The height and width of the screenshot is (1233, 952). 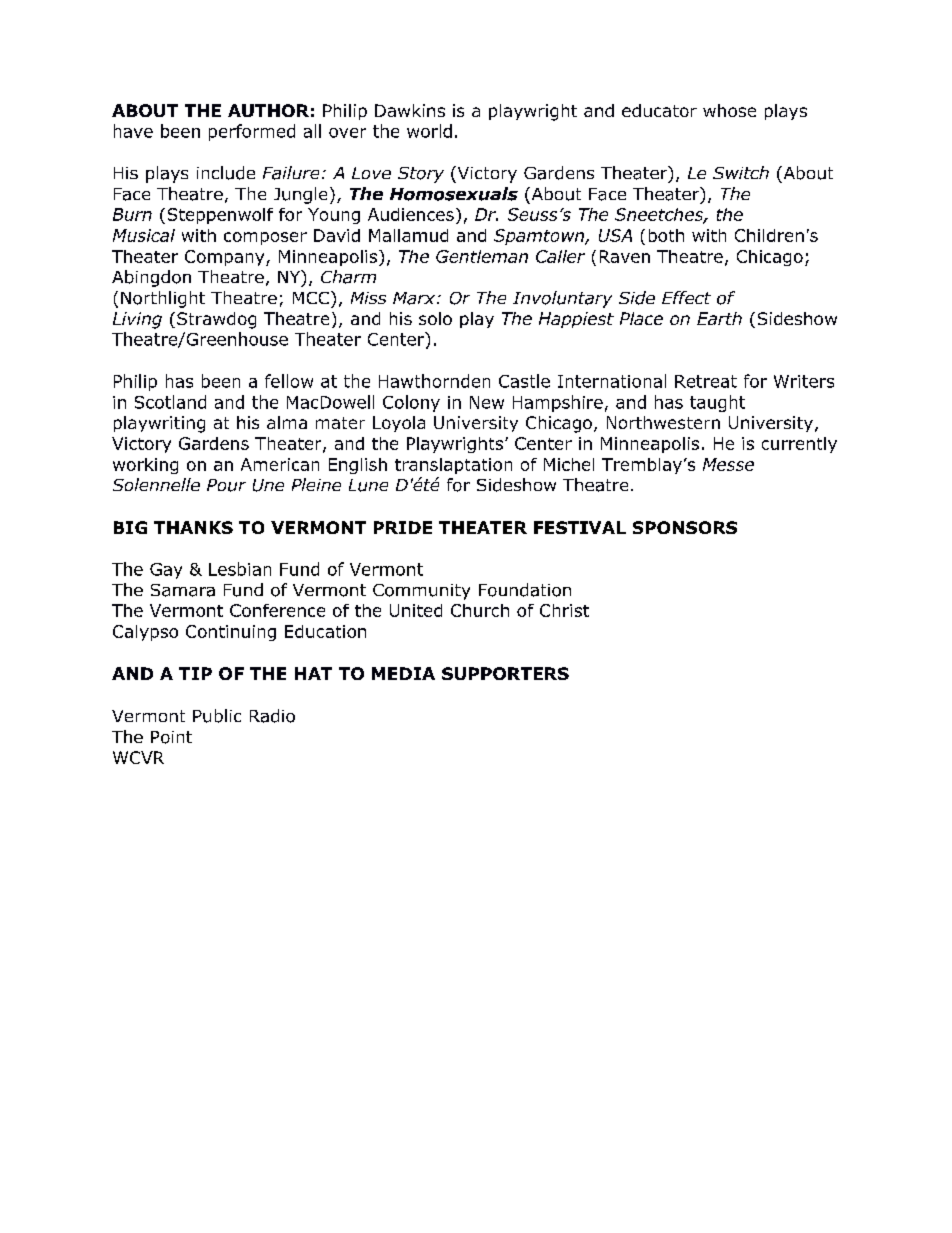 What do you see at coordinates (429, 131) in the screenshot?
I see `world` at bounding box center [429, 131].
